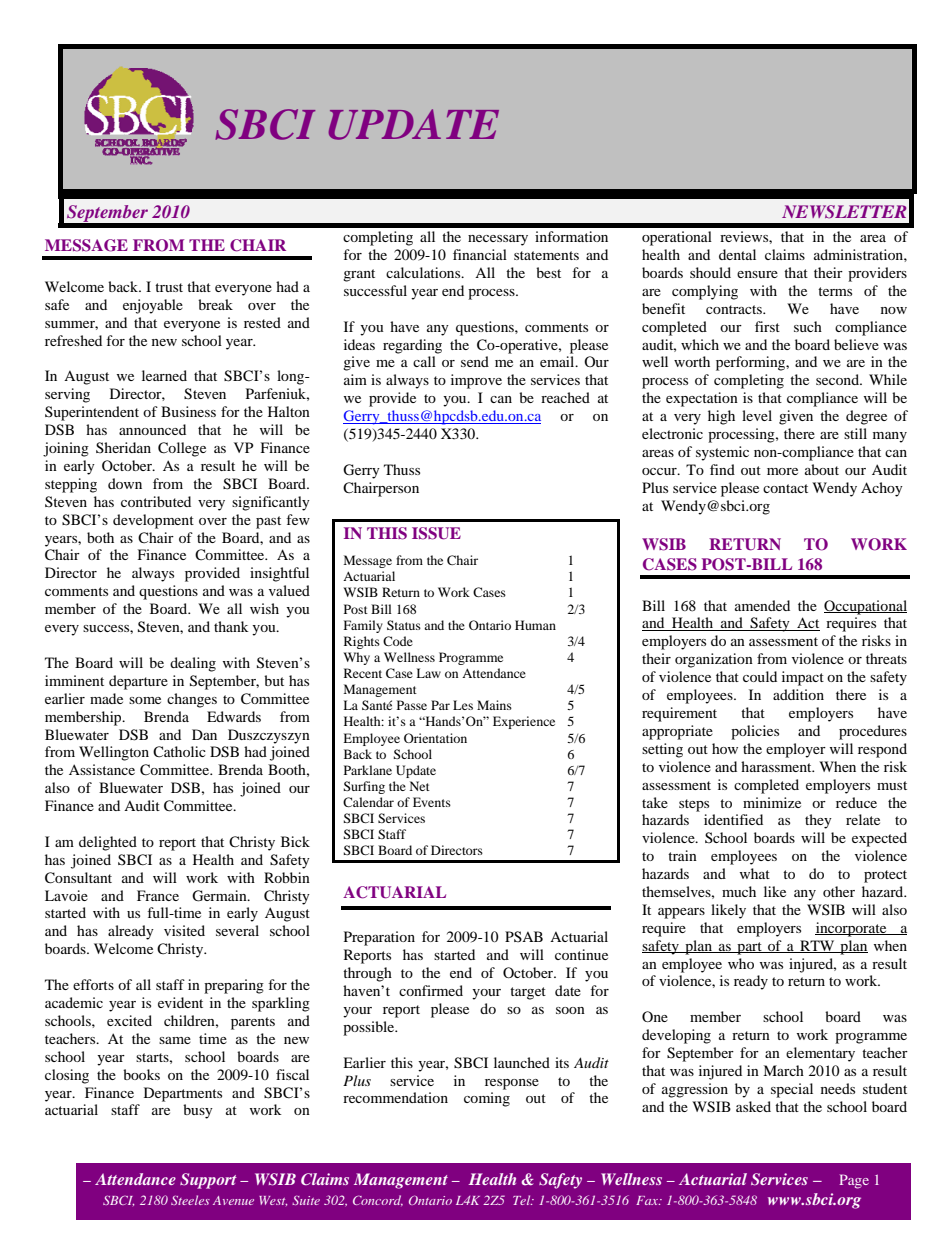 This screenshot has width=952, height=1233. What do you see at coordinates (169, 287) in the screenshot?
I see `trust` at bounding box center [169, 287].
